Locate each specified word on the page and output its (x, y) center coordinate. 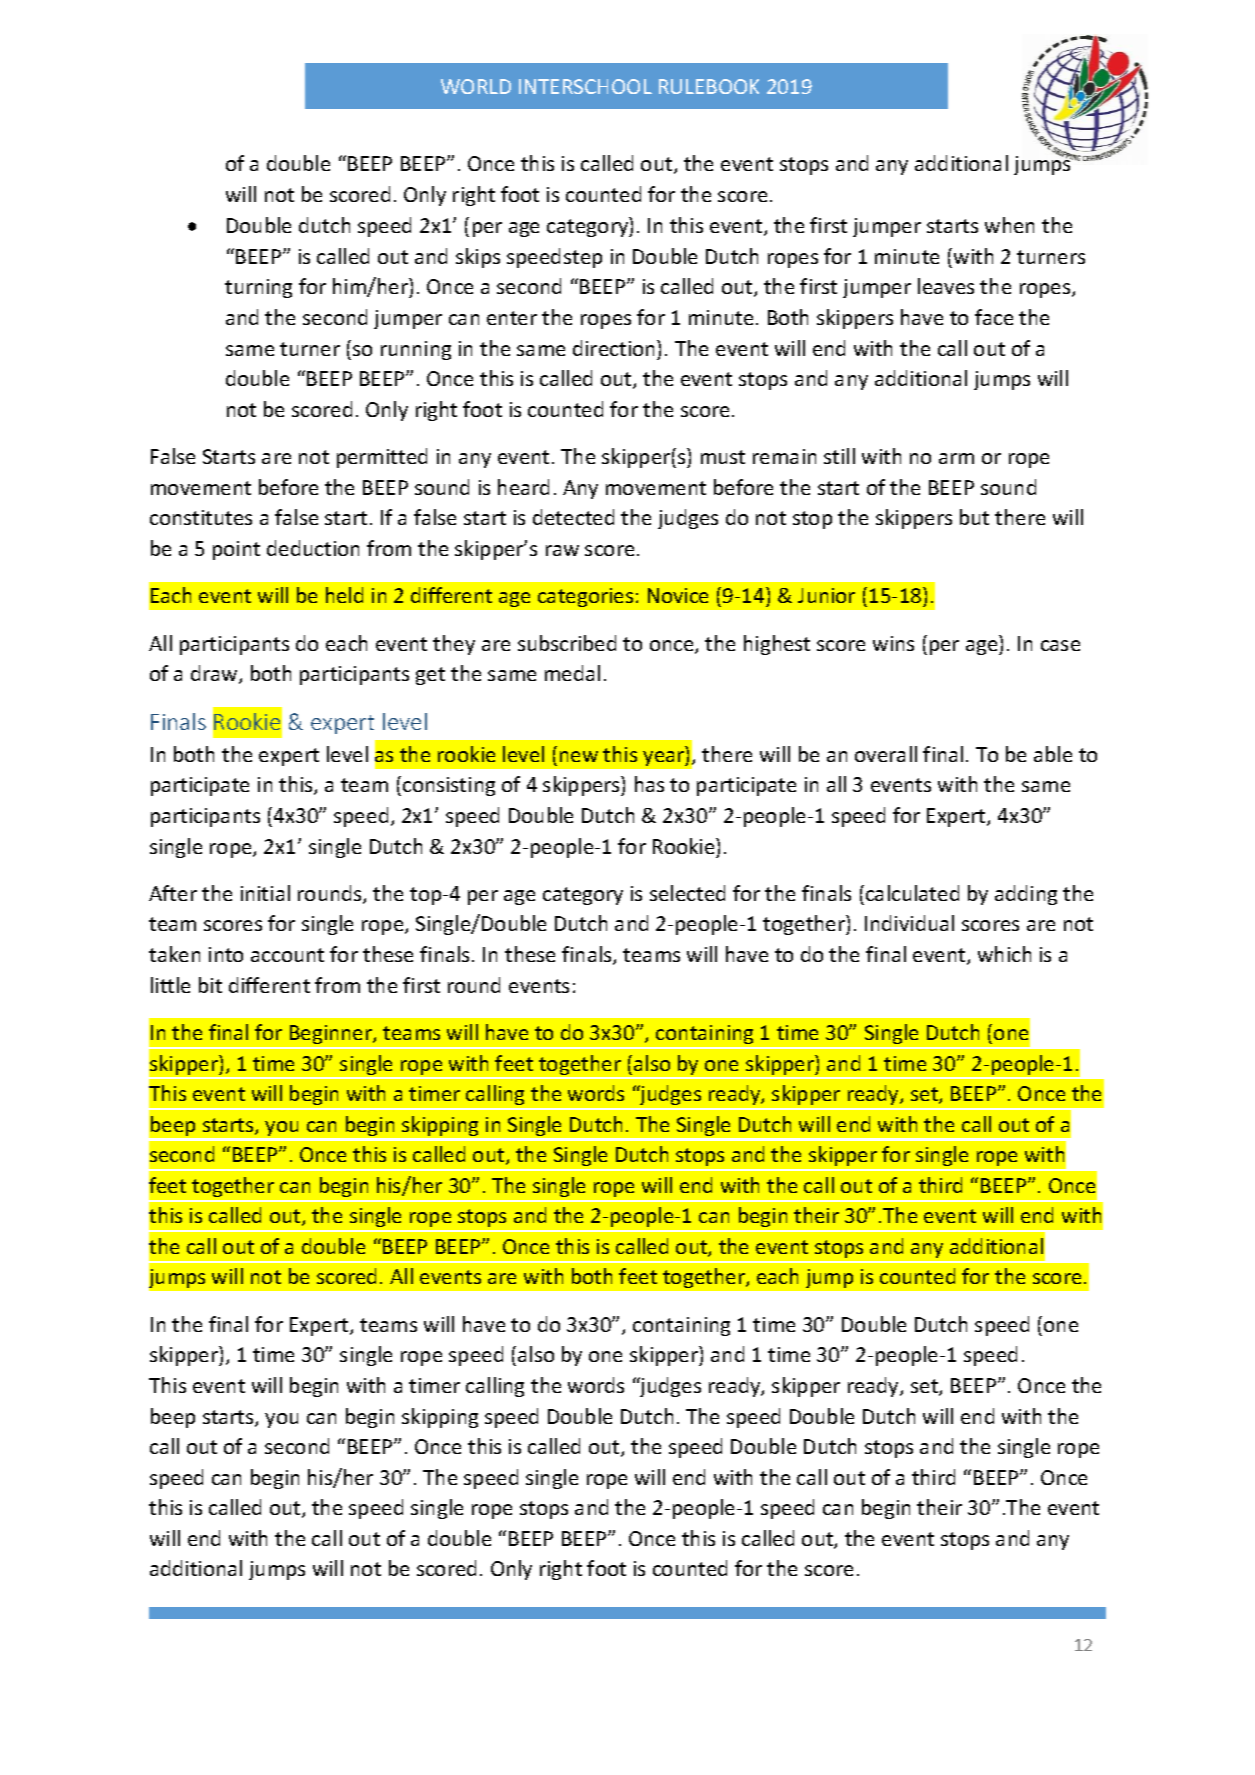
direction (615, 348)
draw (215, 674)
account (287, 955)
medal (572, 673)
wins (893, 643)
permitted (382, 458)
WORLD (476, 86)
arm (956, 458)
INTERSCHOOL (585, 86)
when (1009, 225)
